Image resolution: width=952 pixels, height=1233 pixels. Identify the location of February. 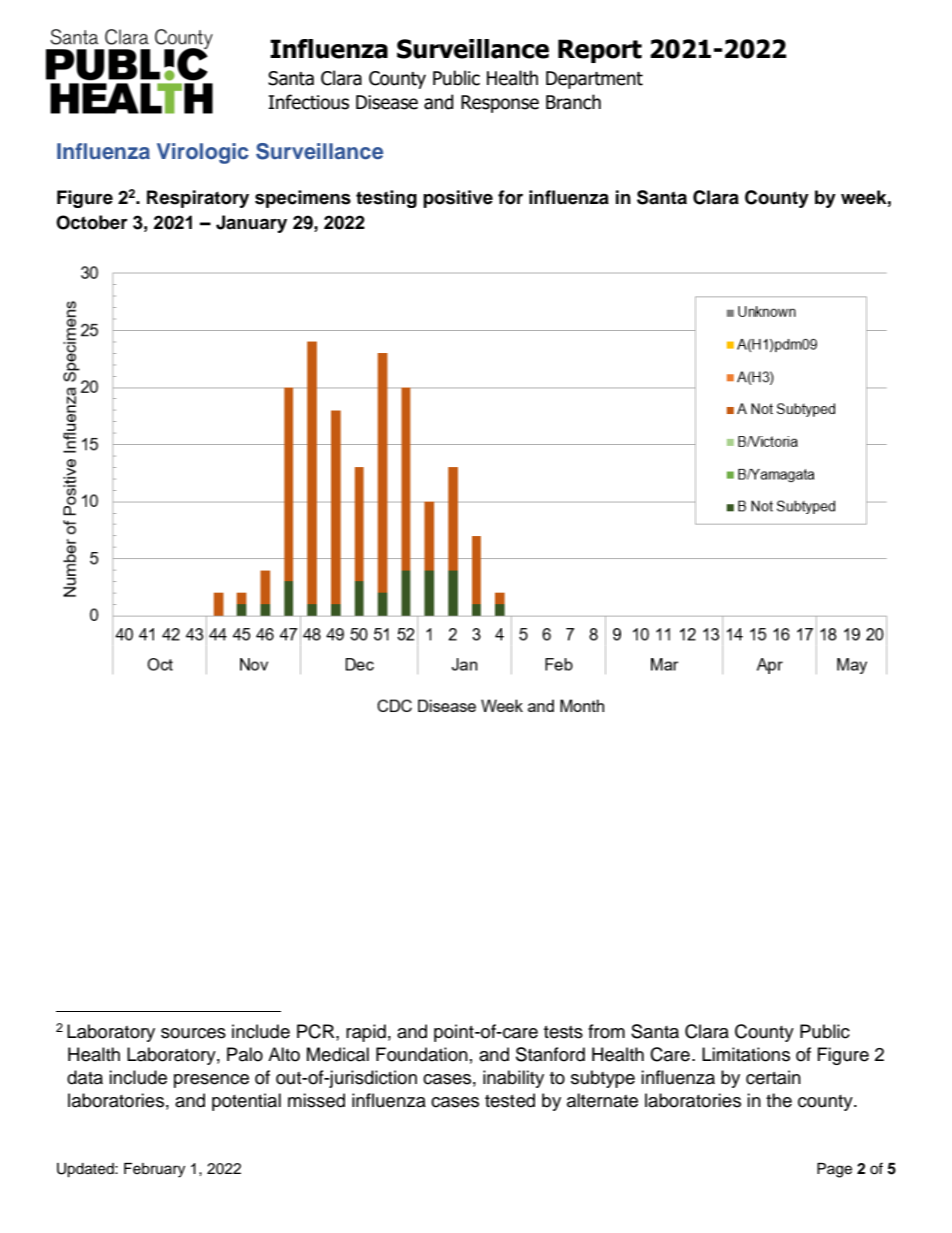
(154, 1170).
